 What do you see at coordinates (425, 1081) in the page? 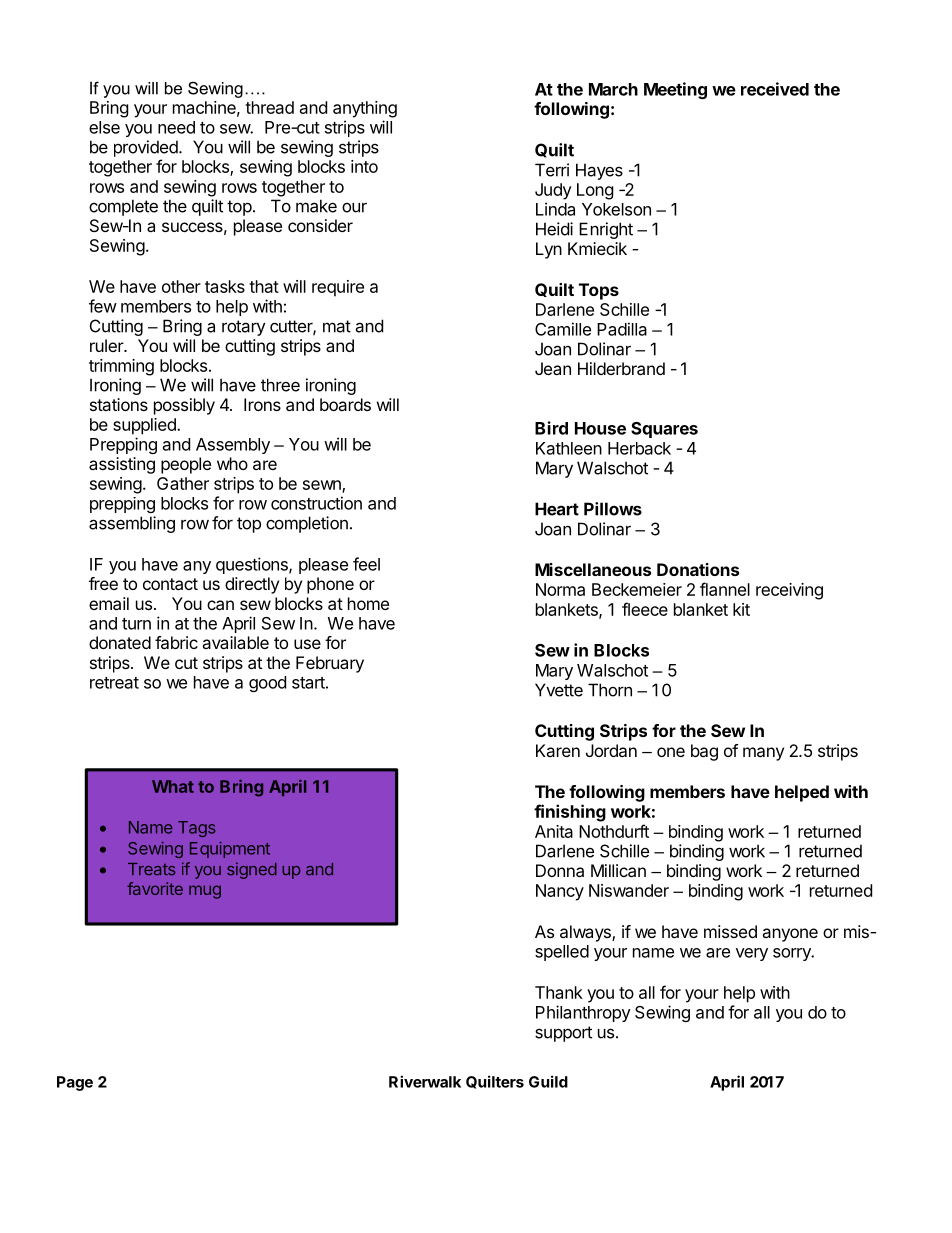
I see `Riverwalk` at bounding box center [425, 1081].
